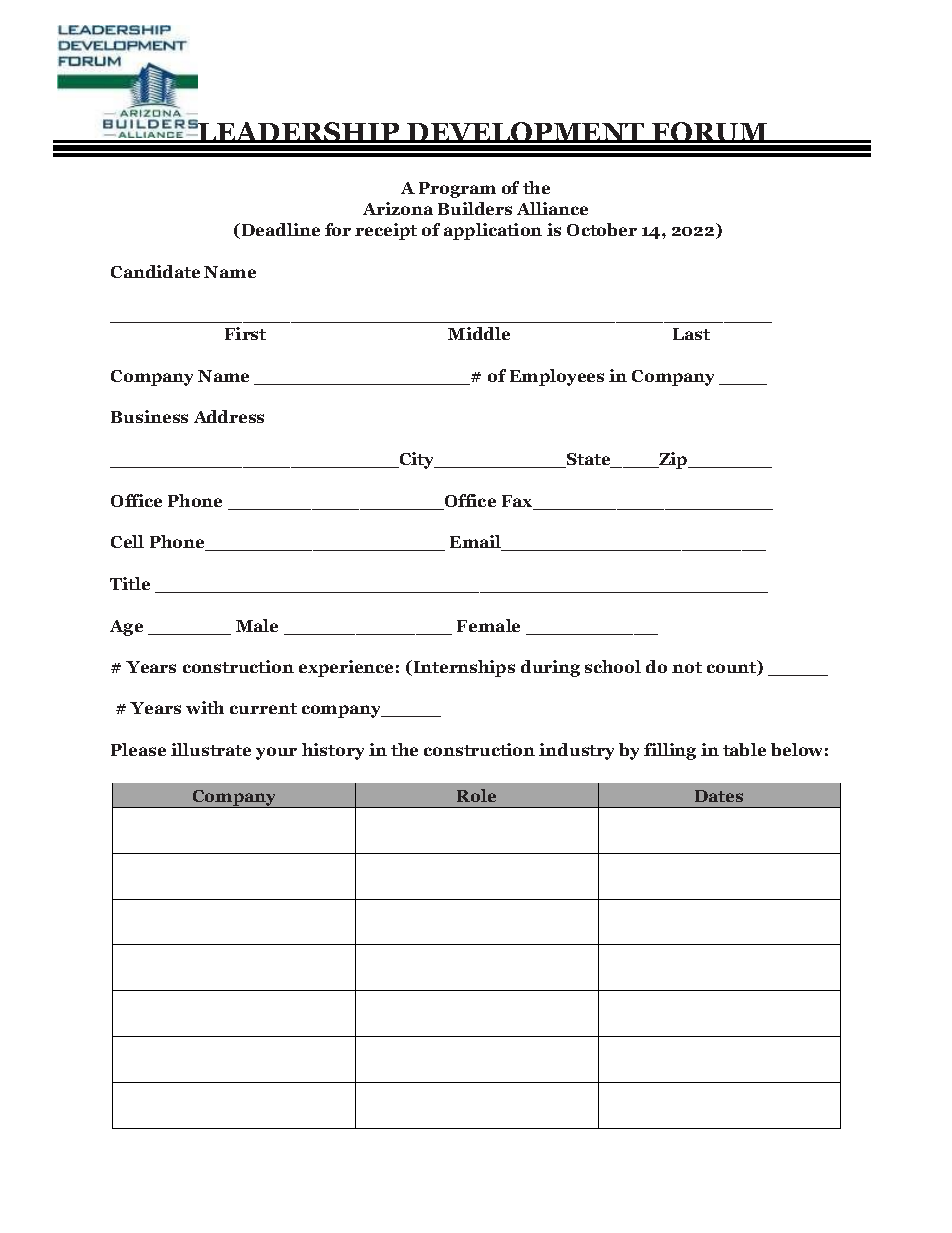  I want to click on Arizona, so click(398, 208).
